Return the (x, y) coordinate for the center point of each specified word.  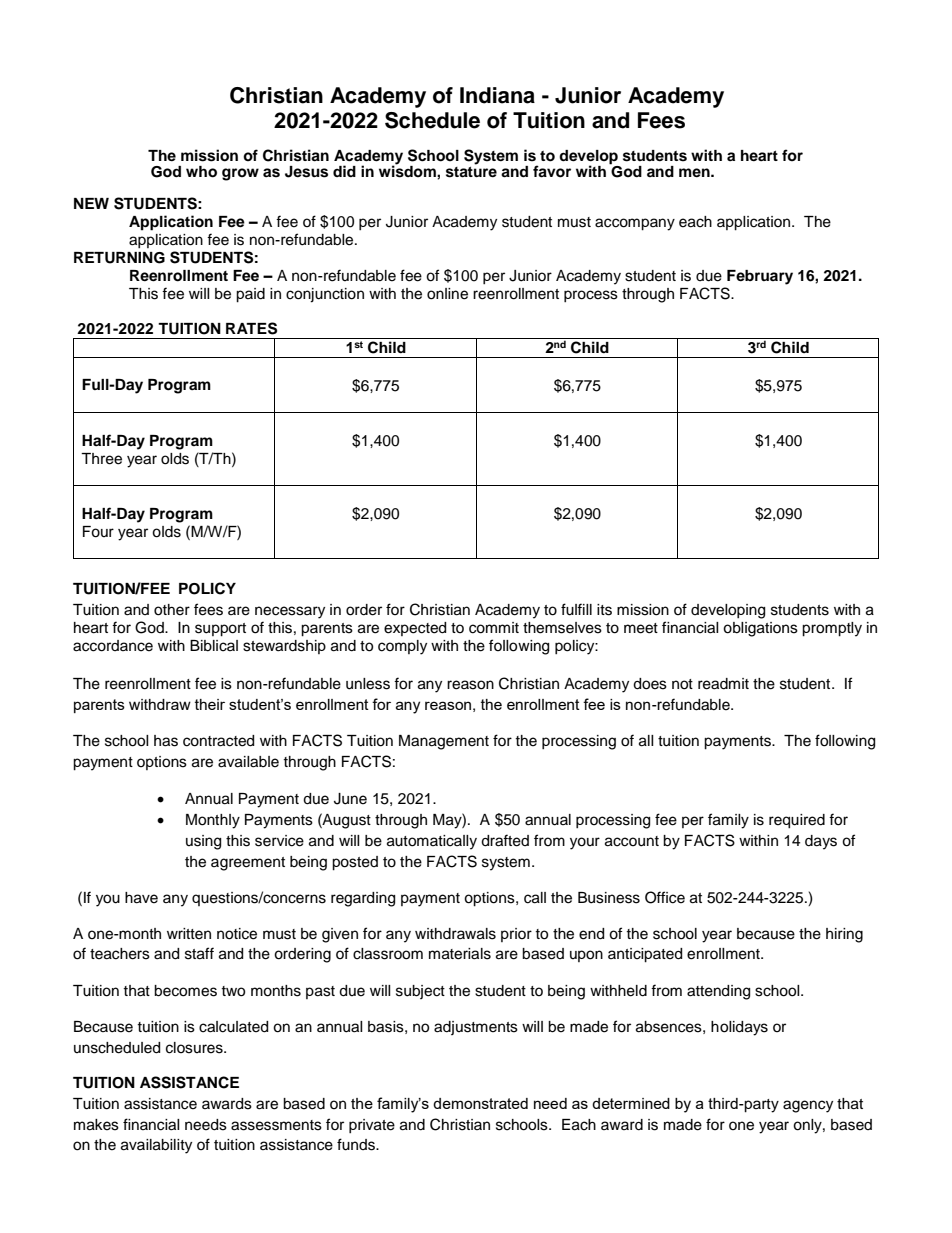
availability (156, 1146)
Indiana (497, 95)
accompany (635, 224)
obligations (760, 629)
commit (494, 628)
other (172, 610)
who (201, 172)
